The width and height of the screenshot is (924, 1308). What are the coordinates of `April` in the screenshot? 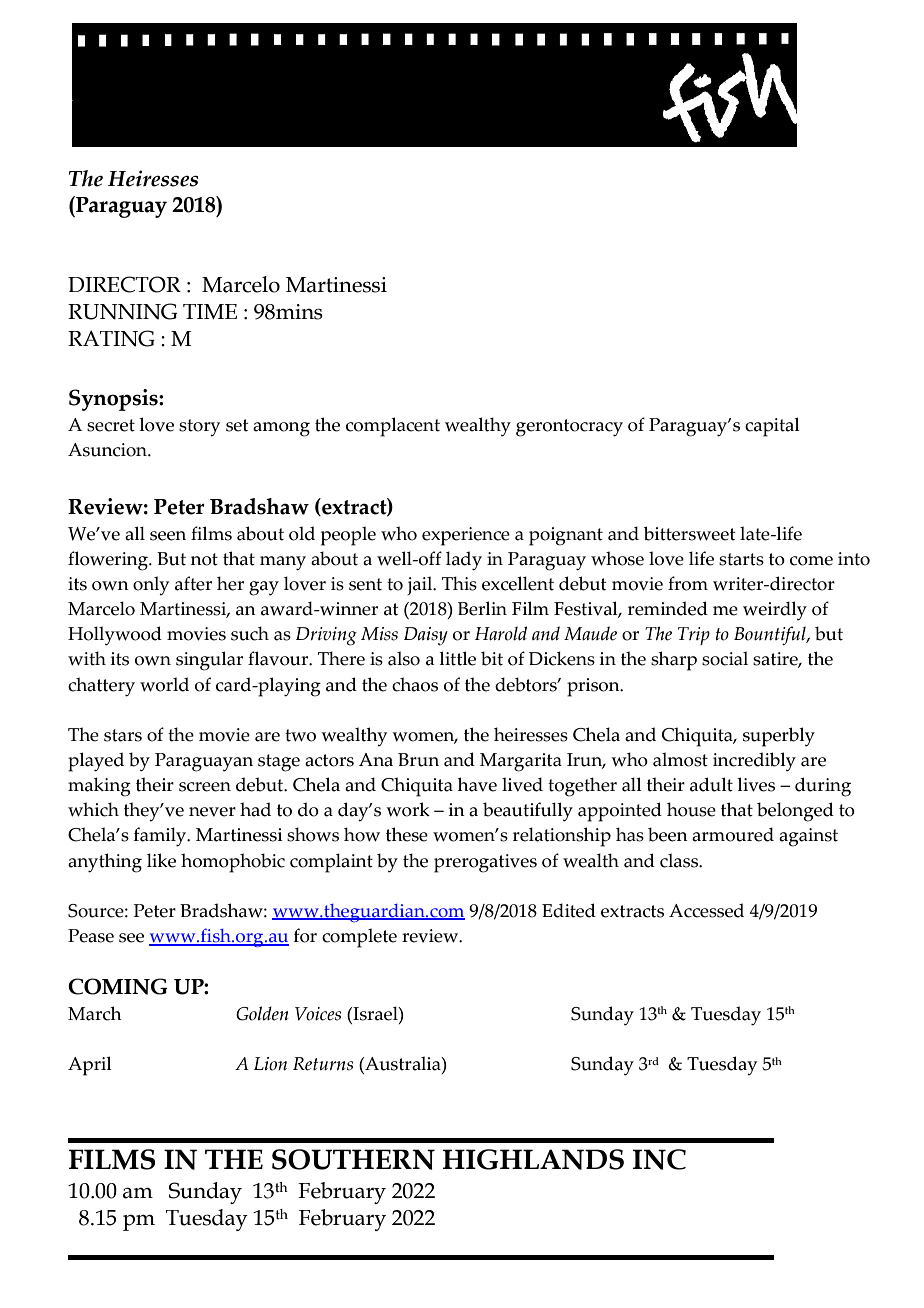 It's located at (90, 1066).
